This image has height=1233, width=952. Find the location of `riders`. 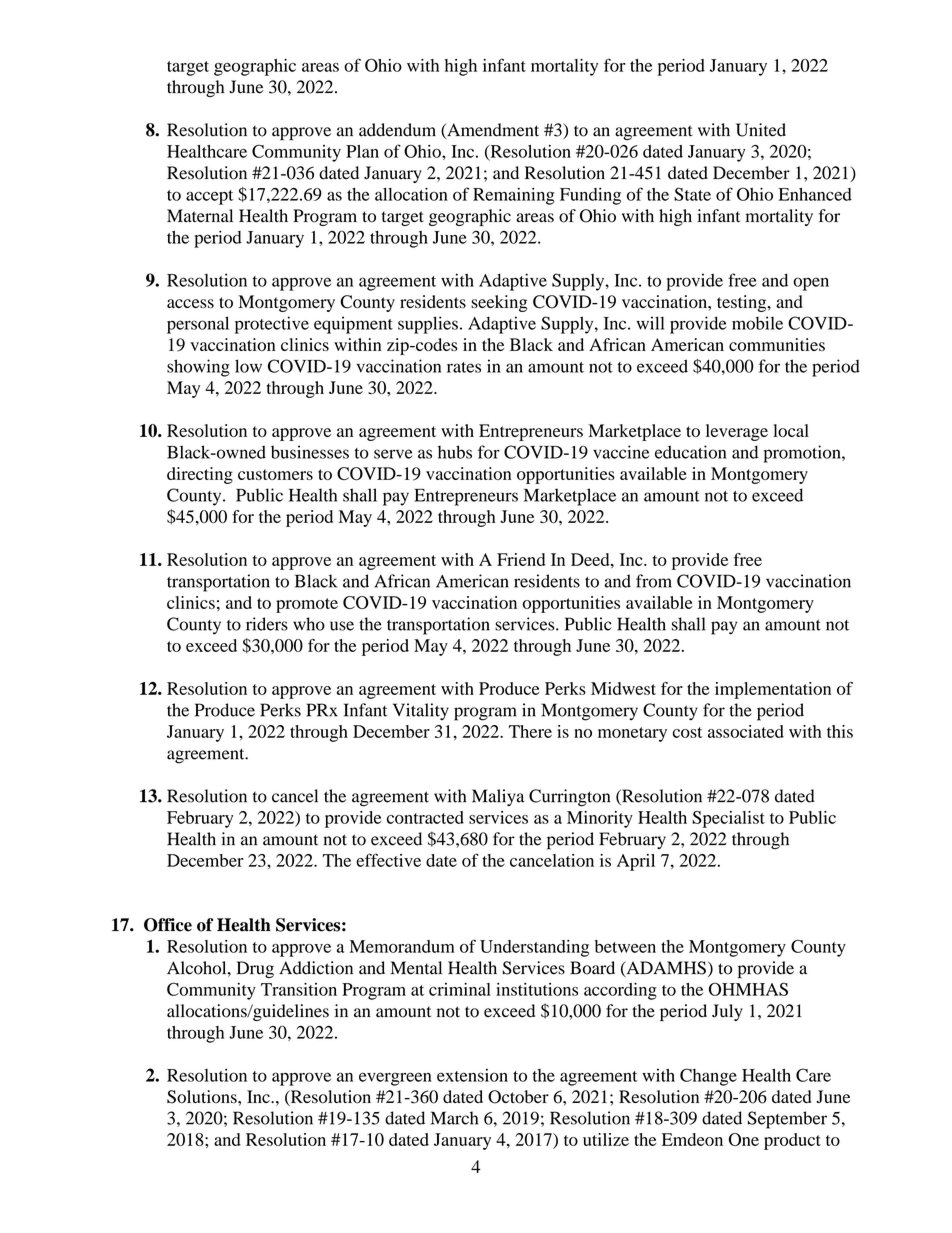

riders is located at coordinates (267, 624).
